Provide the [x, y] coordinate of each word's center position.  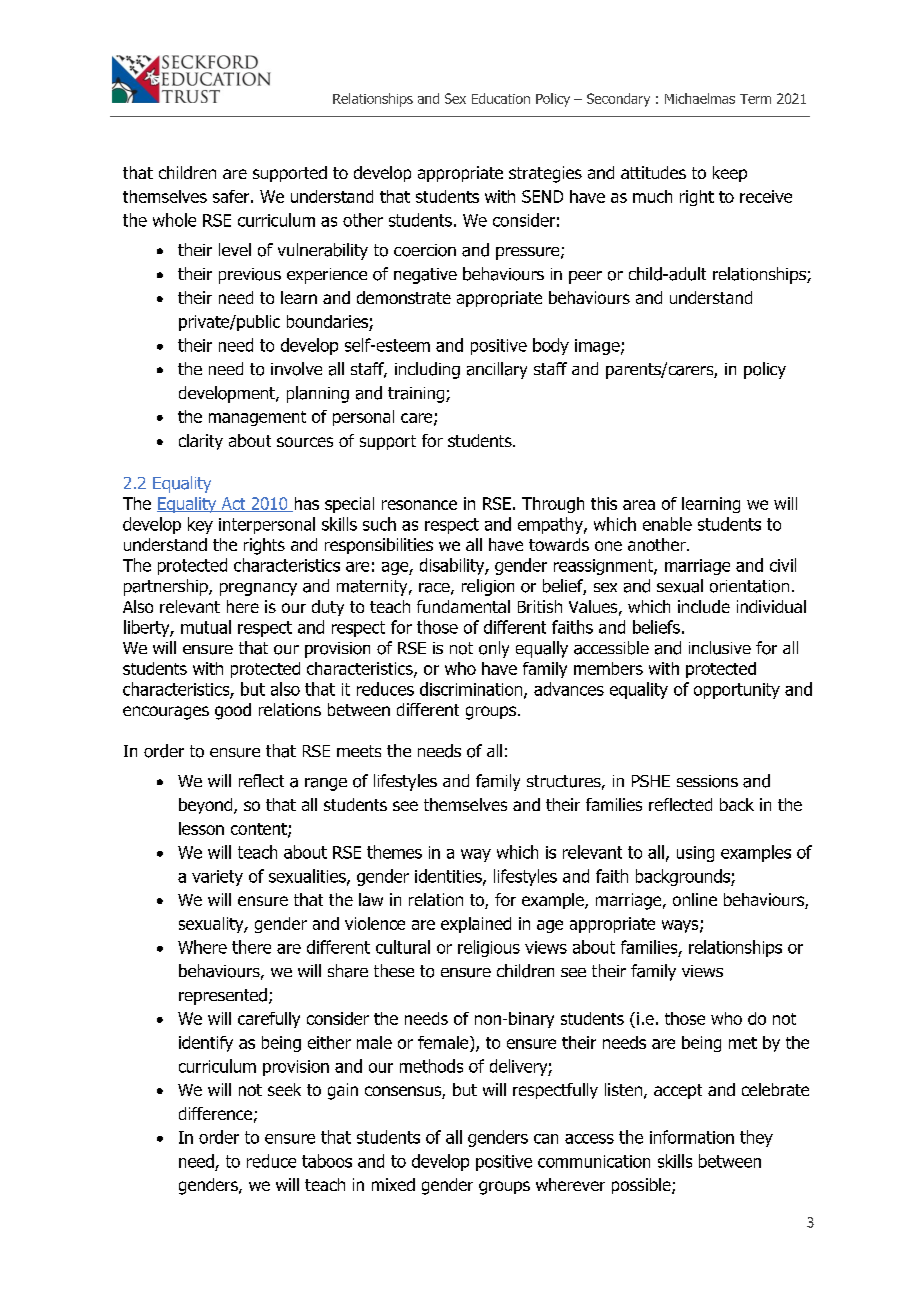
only [494, 649]
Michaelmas [700, 98]
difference [215, 1113]
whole [174, 220]
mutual [206, 627]
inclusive [720, 648]
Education [501, 98]
